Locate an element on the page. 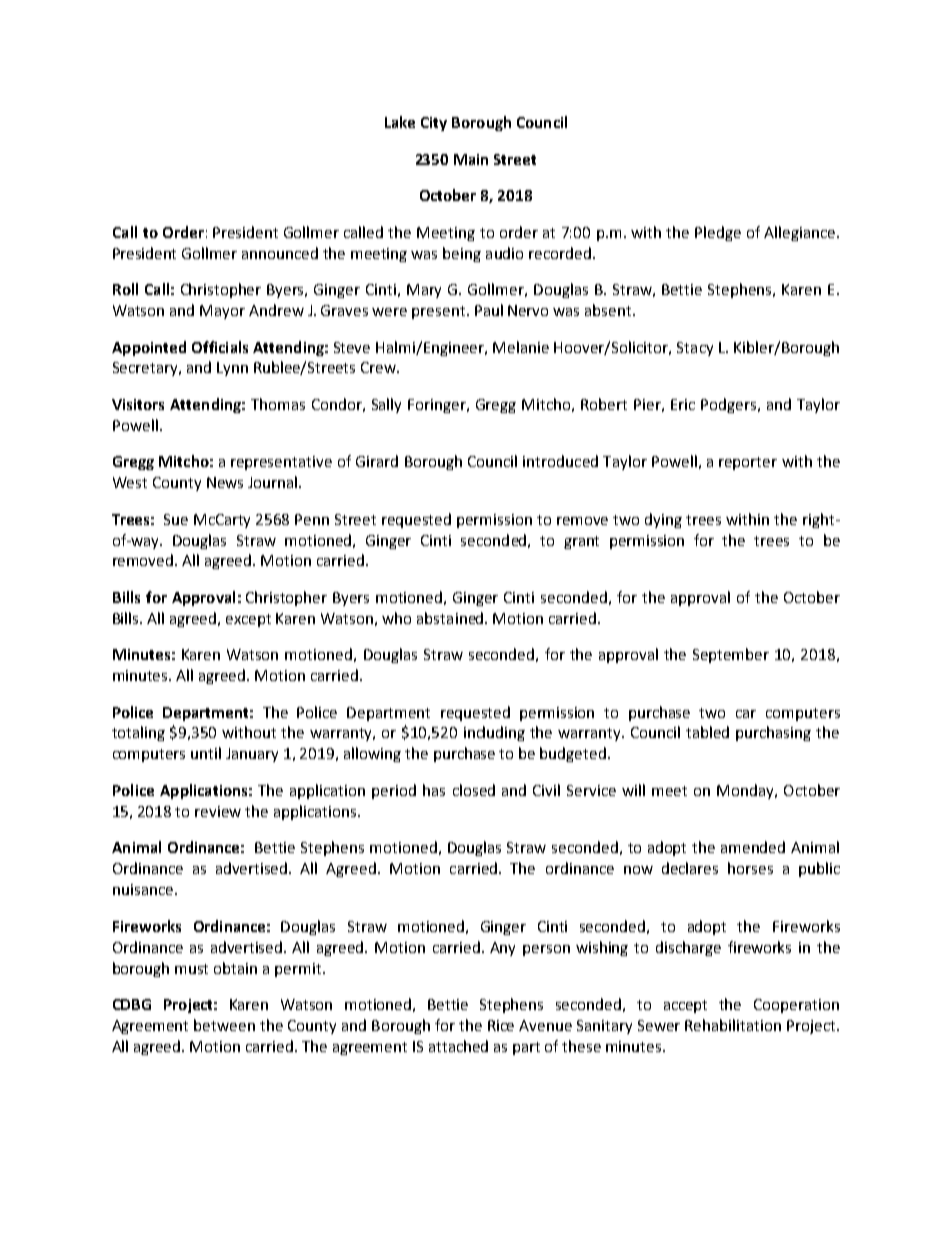 The image size is (952, 1233). between is located at coordinates (224, 1025).
